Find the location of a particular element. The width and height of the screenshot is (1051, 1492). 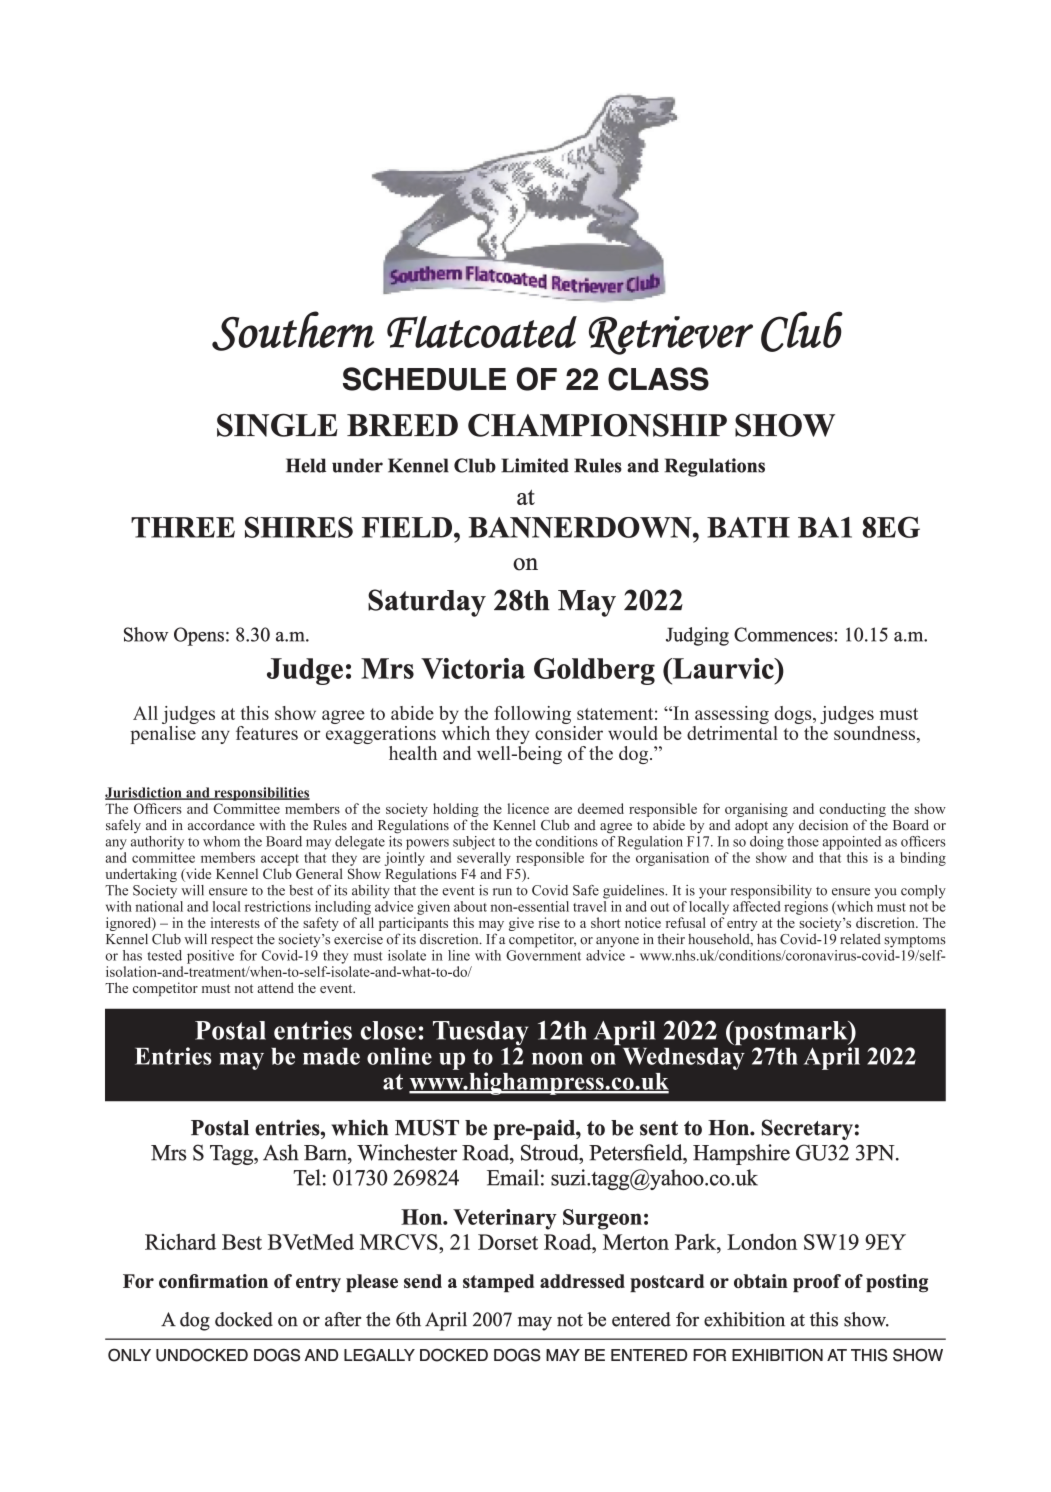

SCHEDULE is located at coordinates (424, 379).
